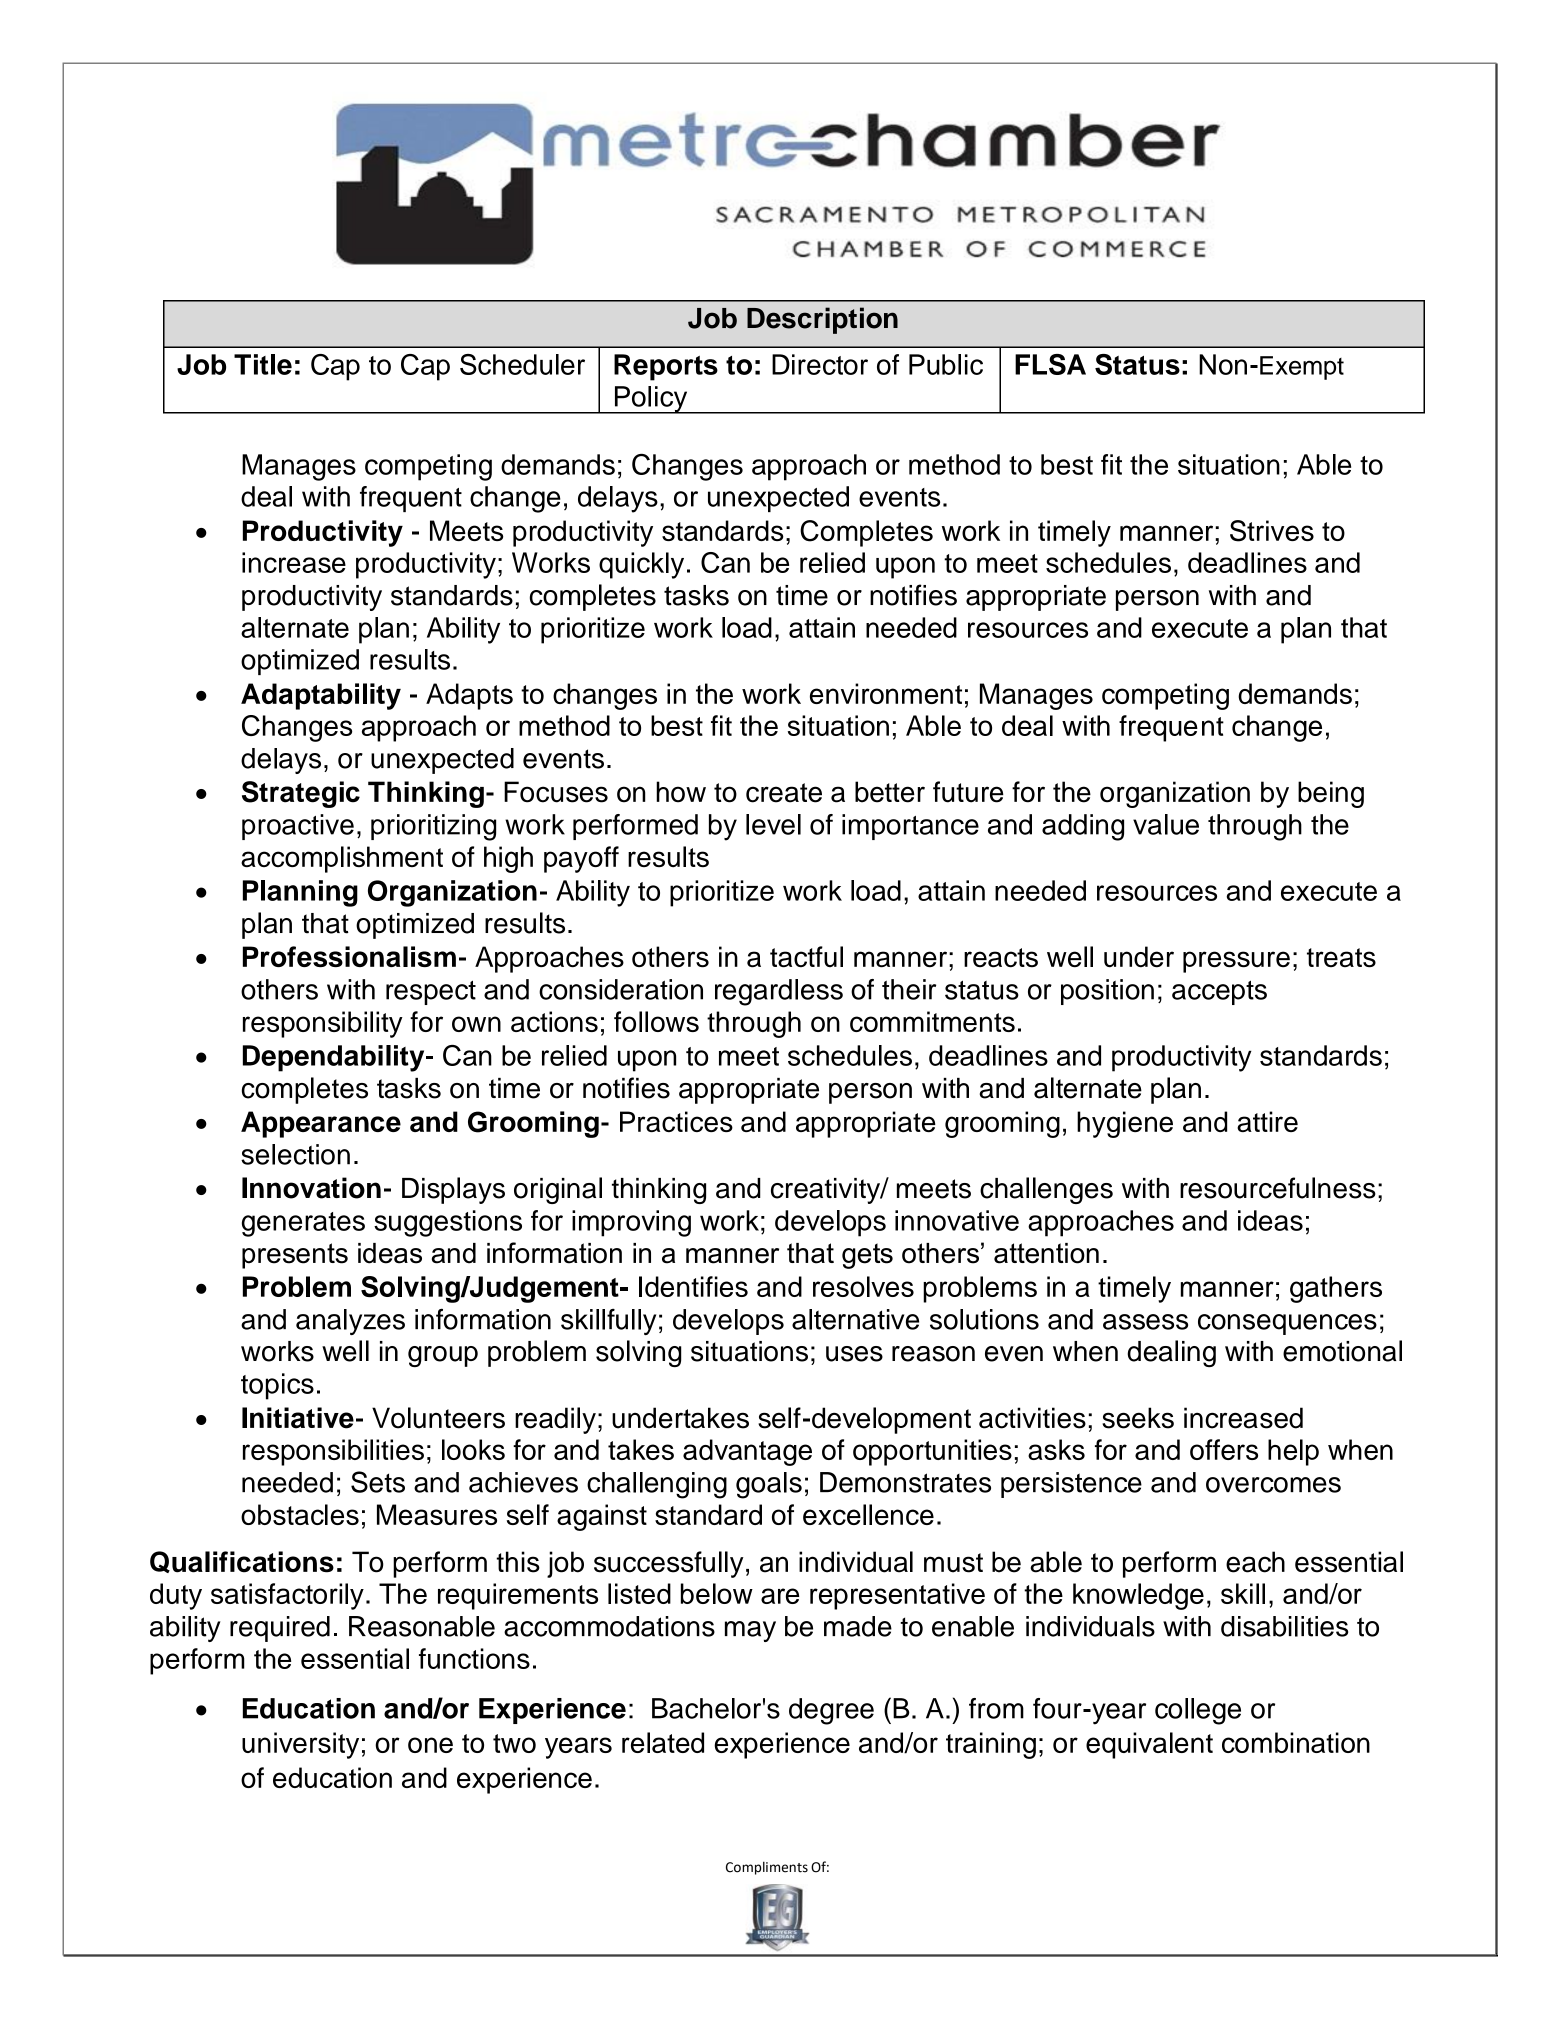  What do you see at coordinates (321, 1124) in the screenshot?
I see `Appearance` at bounding box center [321, 1124].
